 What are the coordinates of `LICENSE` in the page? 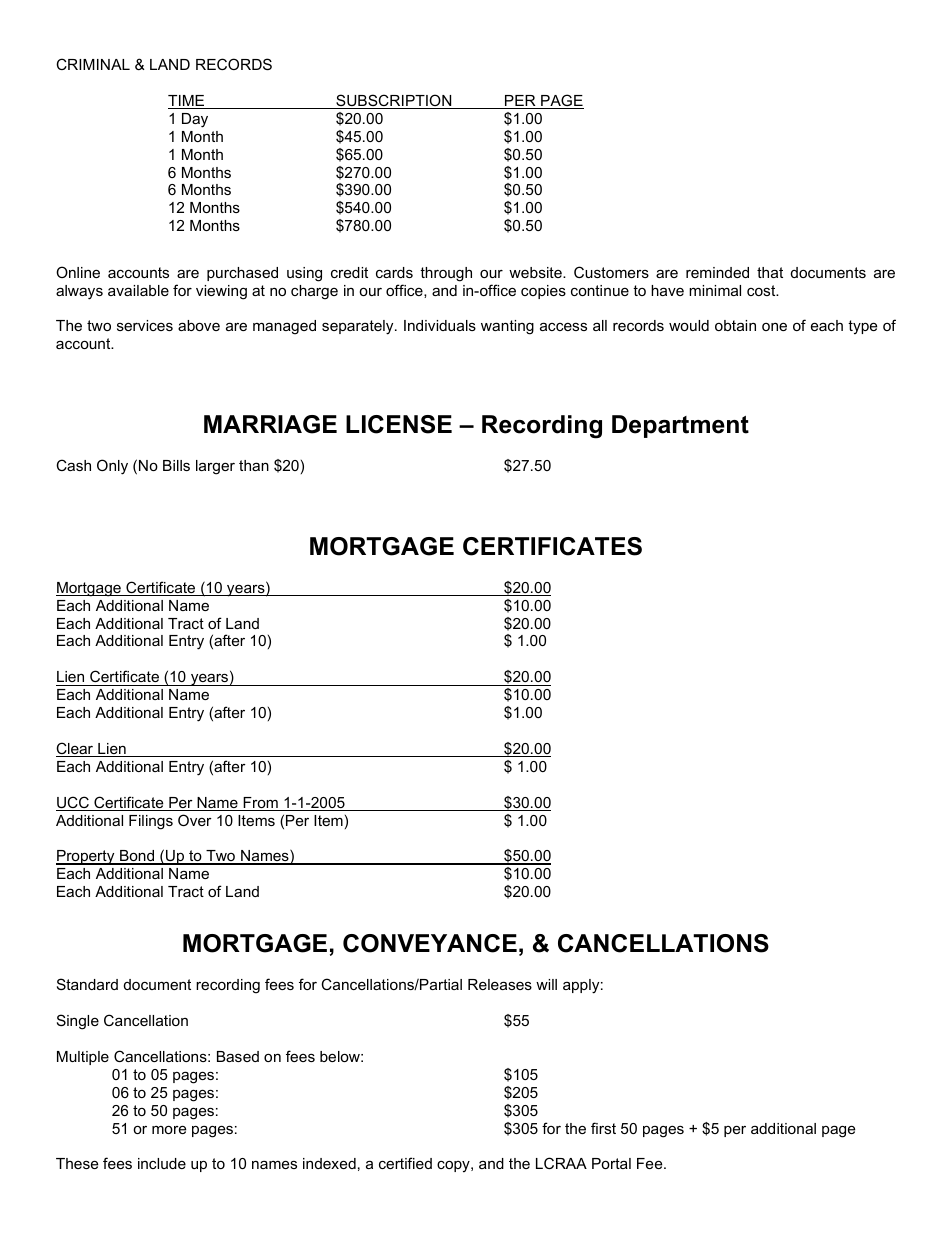 It's located at (399, 424).
